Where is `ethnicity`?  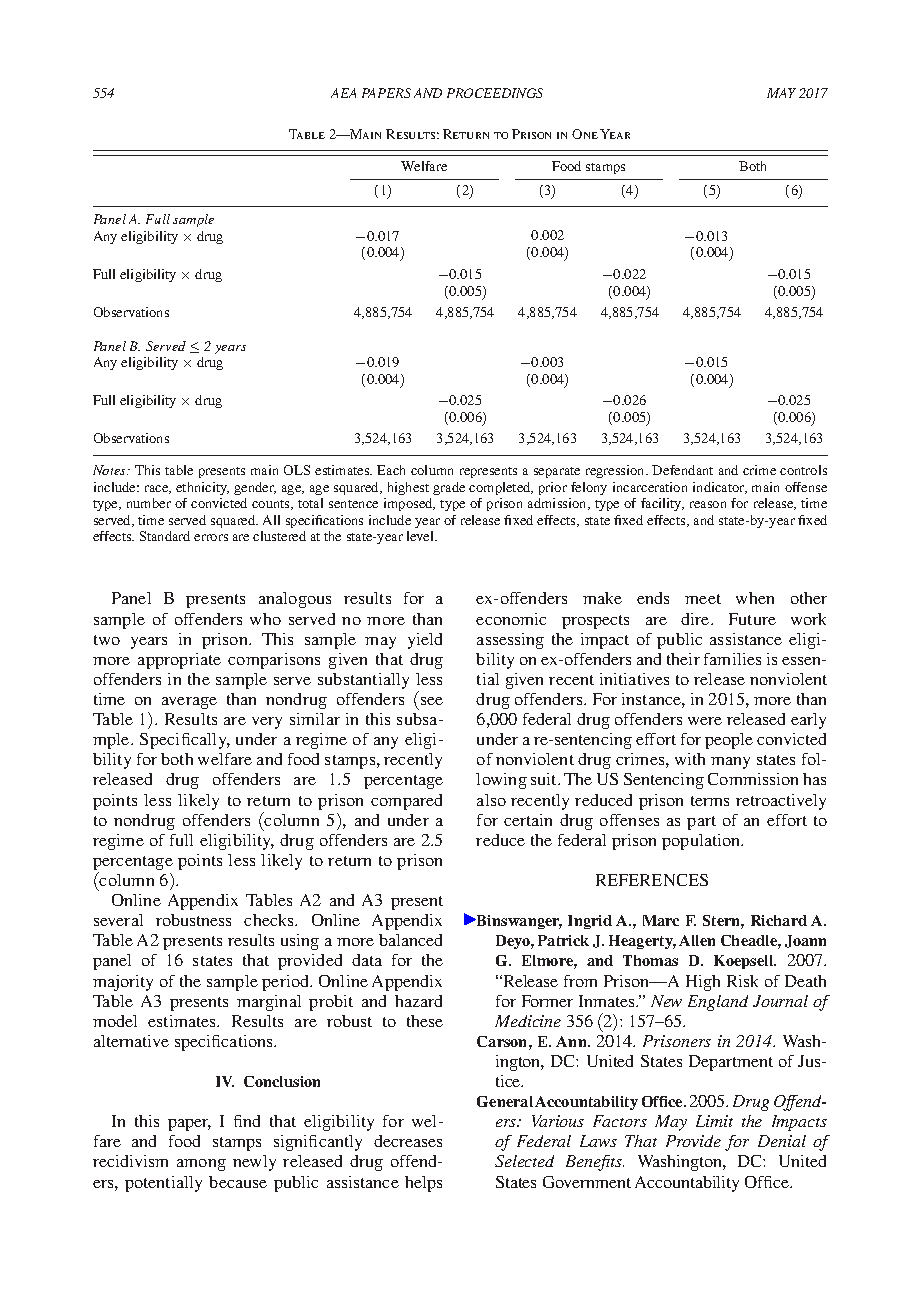
ethnicity is located at coordinates (202, 488).
